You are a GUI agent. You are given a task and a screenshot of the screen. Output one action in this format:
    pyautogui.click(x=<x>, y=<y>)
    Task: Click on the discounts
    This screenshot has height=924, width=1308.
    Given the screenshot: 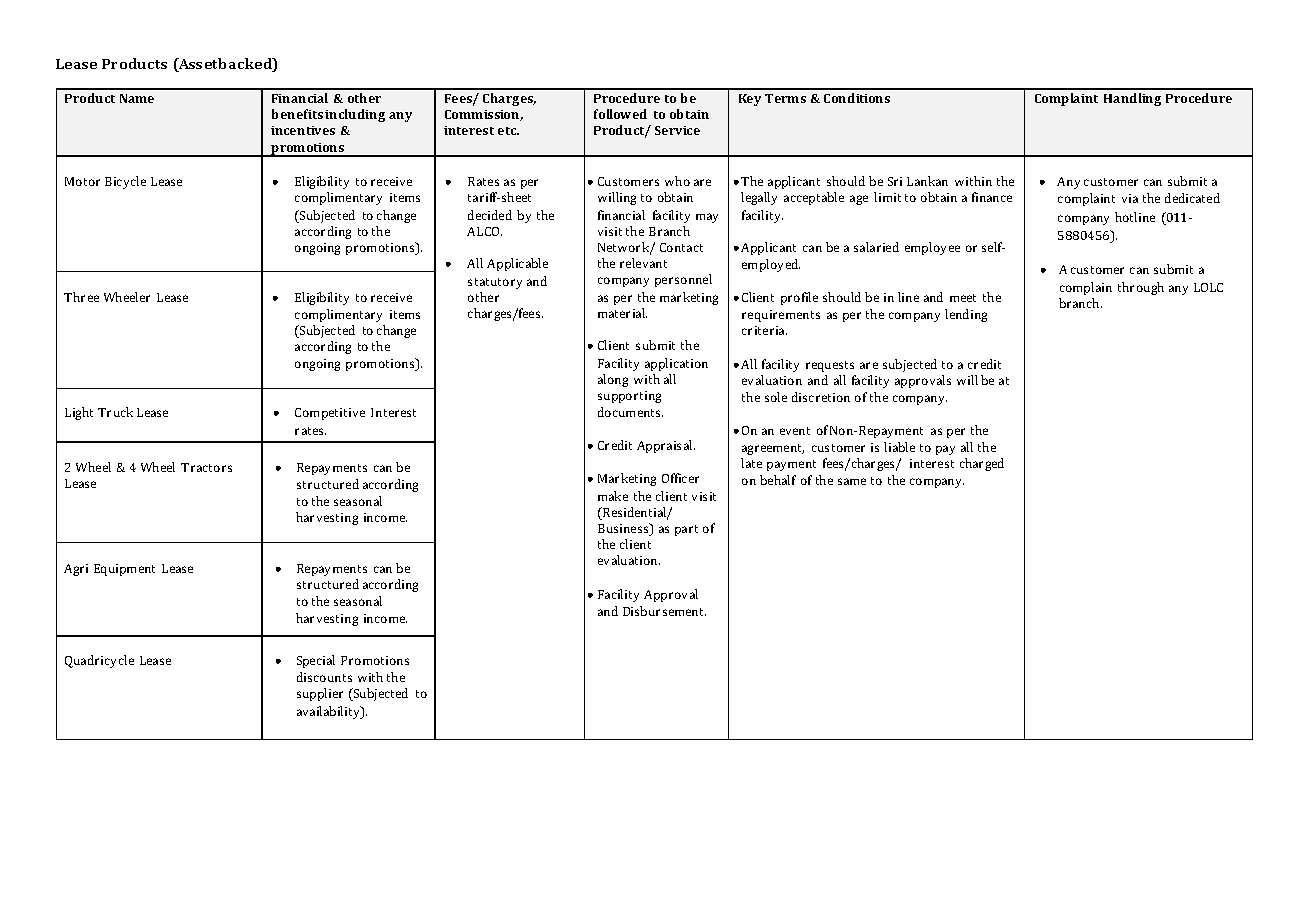 What is the action you would take?
    pyautogui.click(x=324, y=677)
